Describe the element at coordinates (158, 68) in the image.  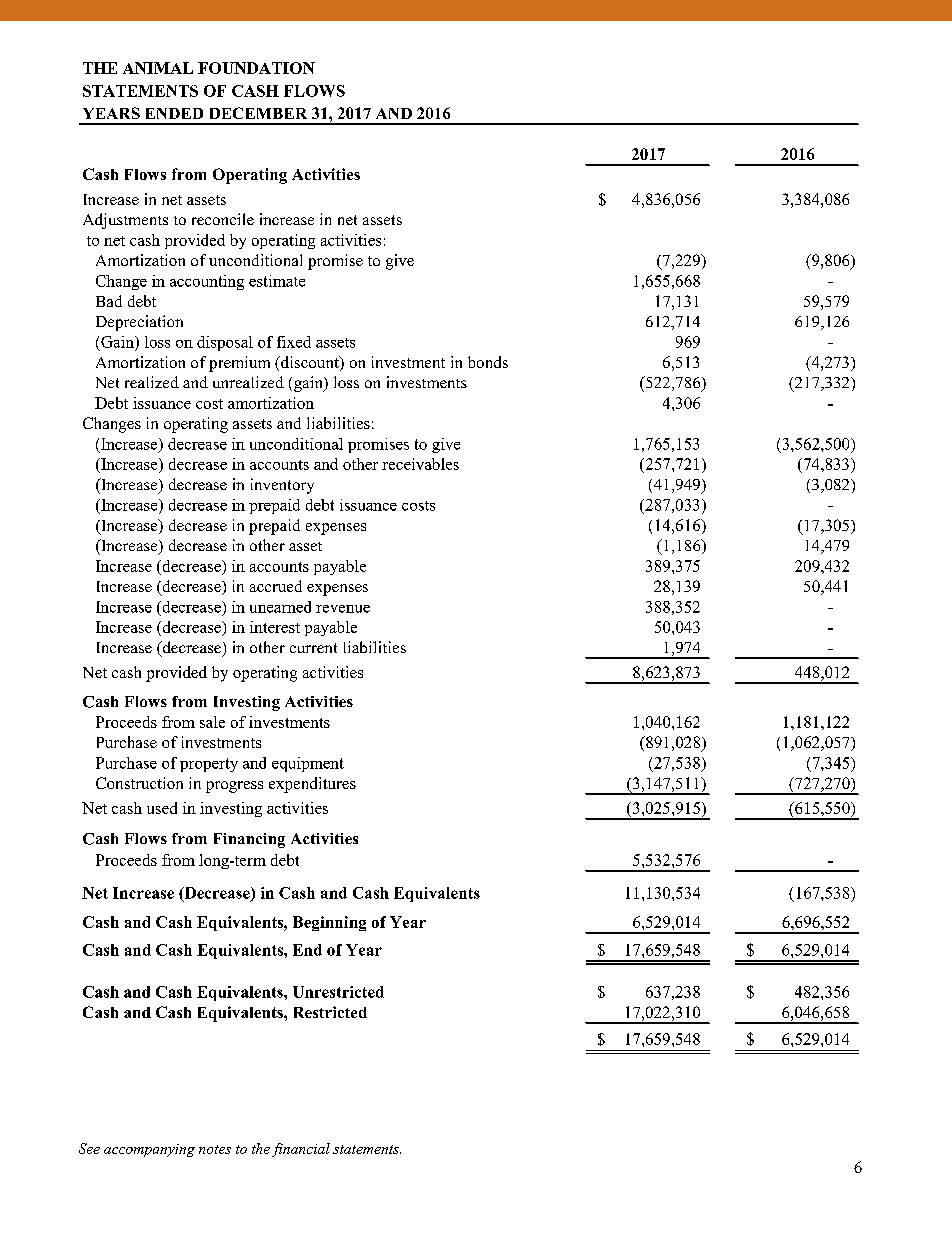
I see `ANIMAL` at that location.
